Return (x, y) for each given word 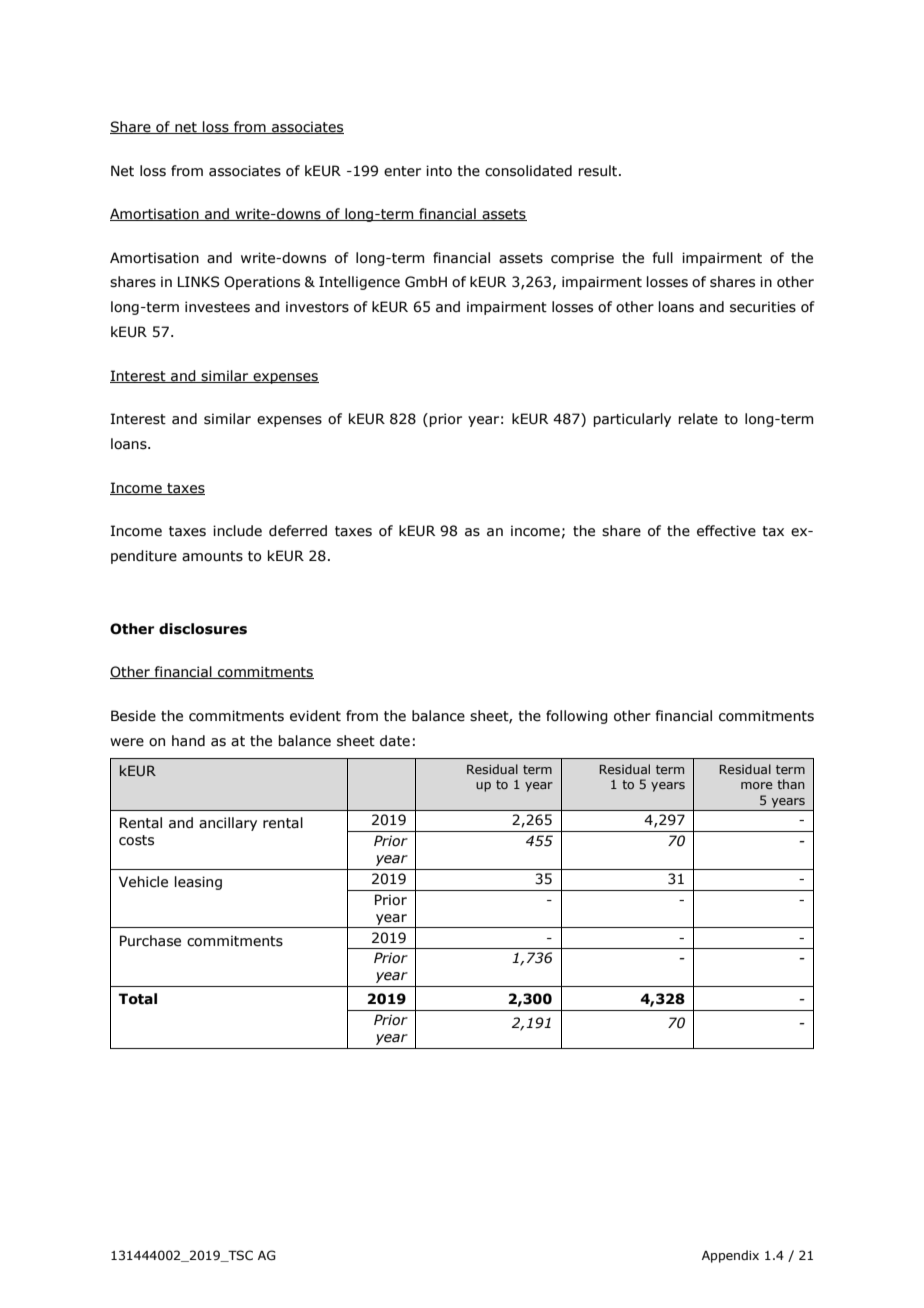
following (577, 717)
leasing (198, 883)
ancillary (228, 824)
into (439, 171)
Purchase (150, 941)
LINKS (198, 282)
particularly (632, 420)
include (237, 531)
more (756, 785)
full (663, 258)
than (791, 784)
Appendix (730, 1256)
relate (698, 419)
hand (188, 741)
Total (138, 999)
